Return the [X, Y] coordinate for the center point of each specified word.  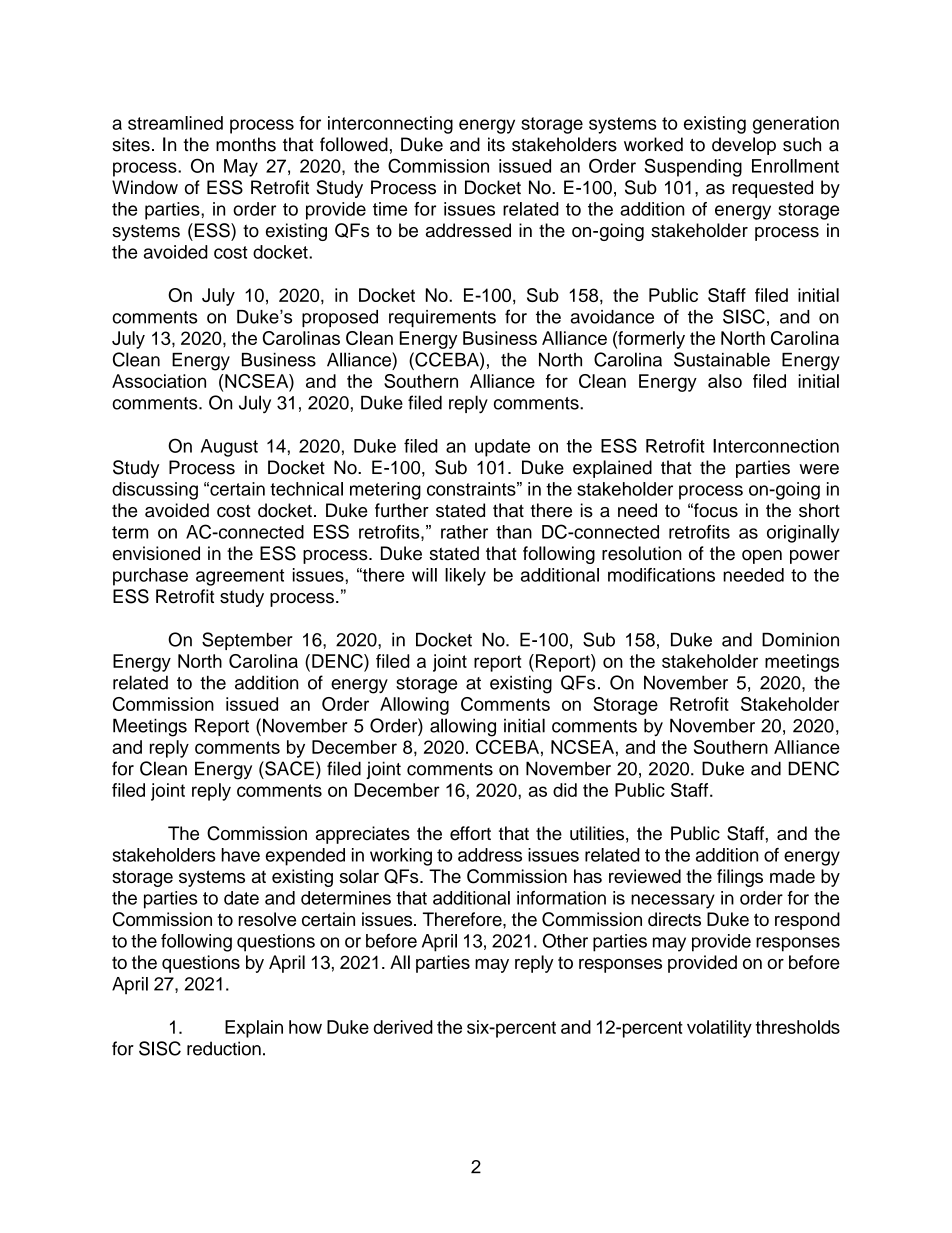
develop [744, 146]
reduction [224, 1048]
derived [403, 1027]
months [246, 144]
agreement [240, 577]
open [762, 557]
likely [465, 577]
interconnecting [390, 125]
